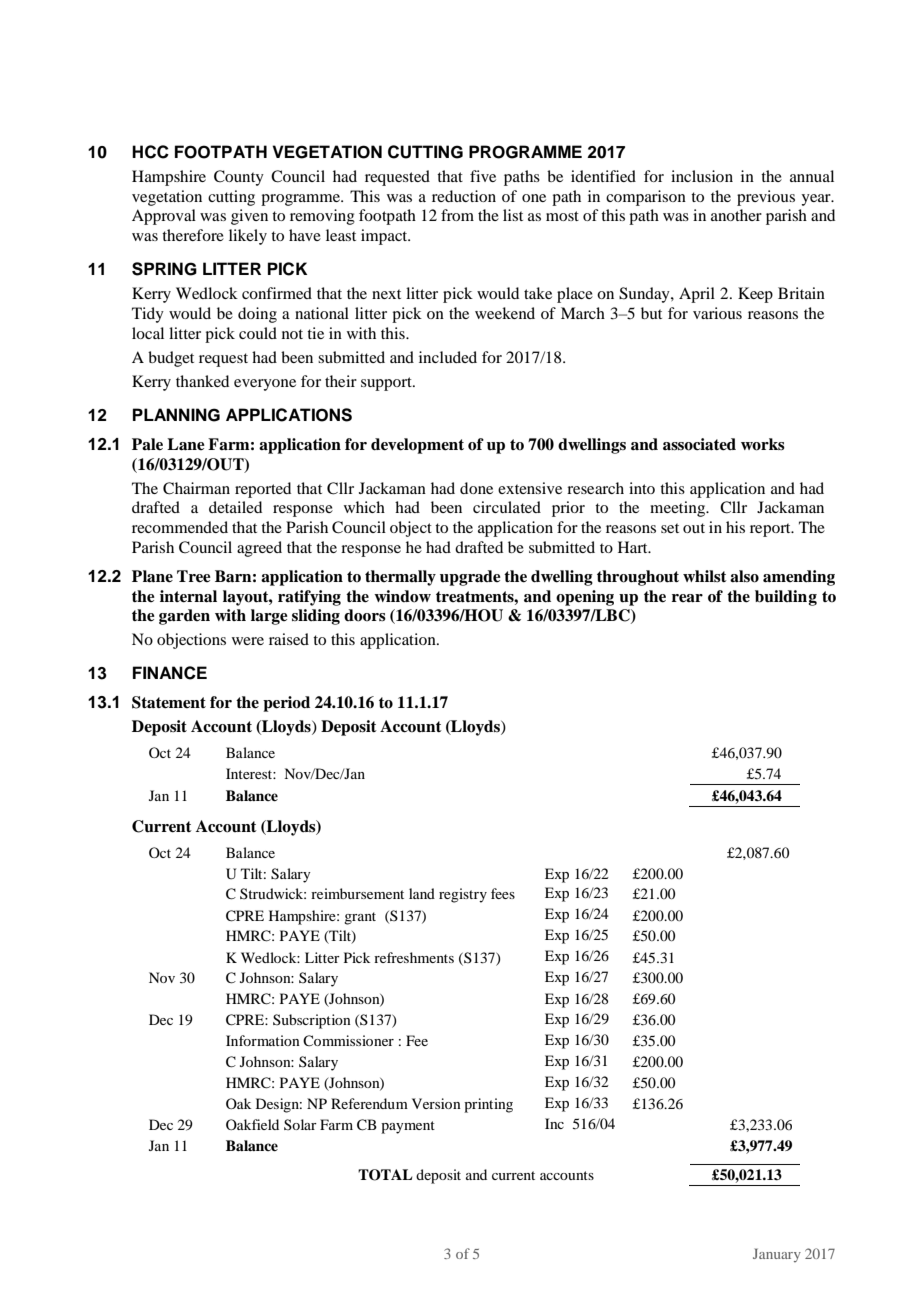  Describe the element at coordinates (744, 576) in the document. I see `also` at that location.
